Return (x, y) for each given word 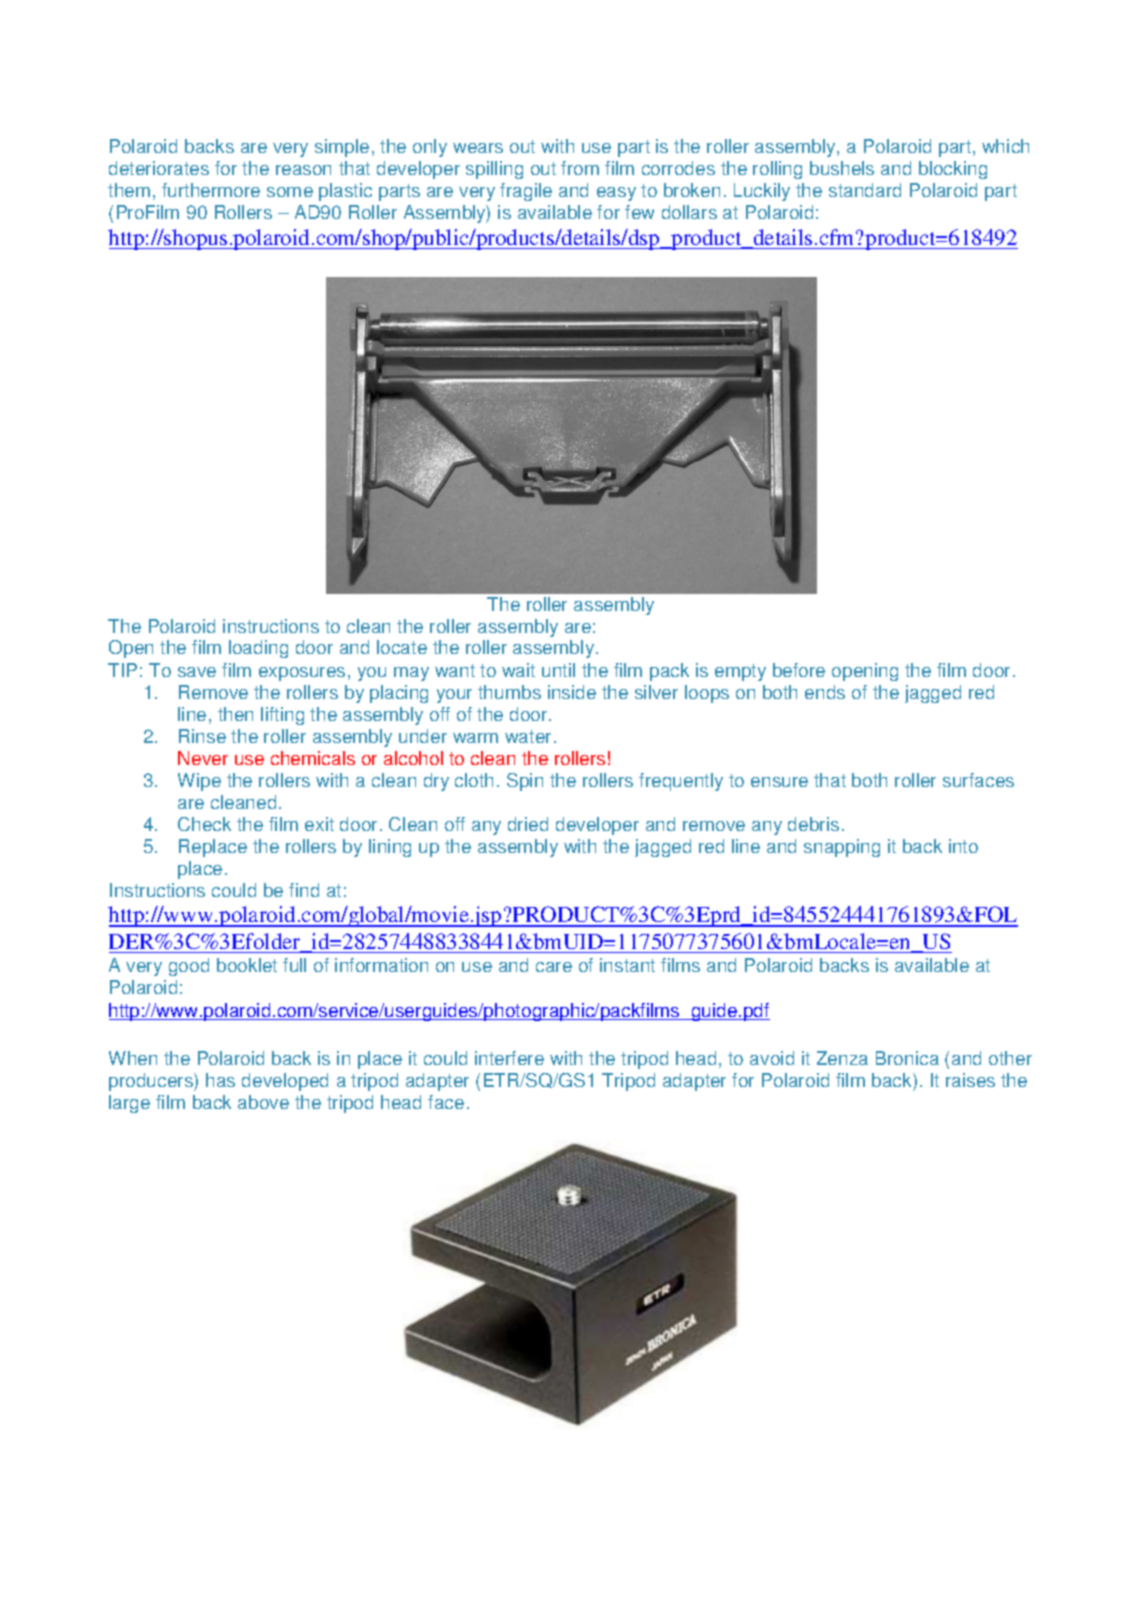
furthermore (211, 190)
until (558, 670)
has (220, 1080)
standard (865, 190)
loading (258, 649)
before (799, 670)
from (580, 168)
